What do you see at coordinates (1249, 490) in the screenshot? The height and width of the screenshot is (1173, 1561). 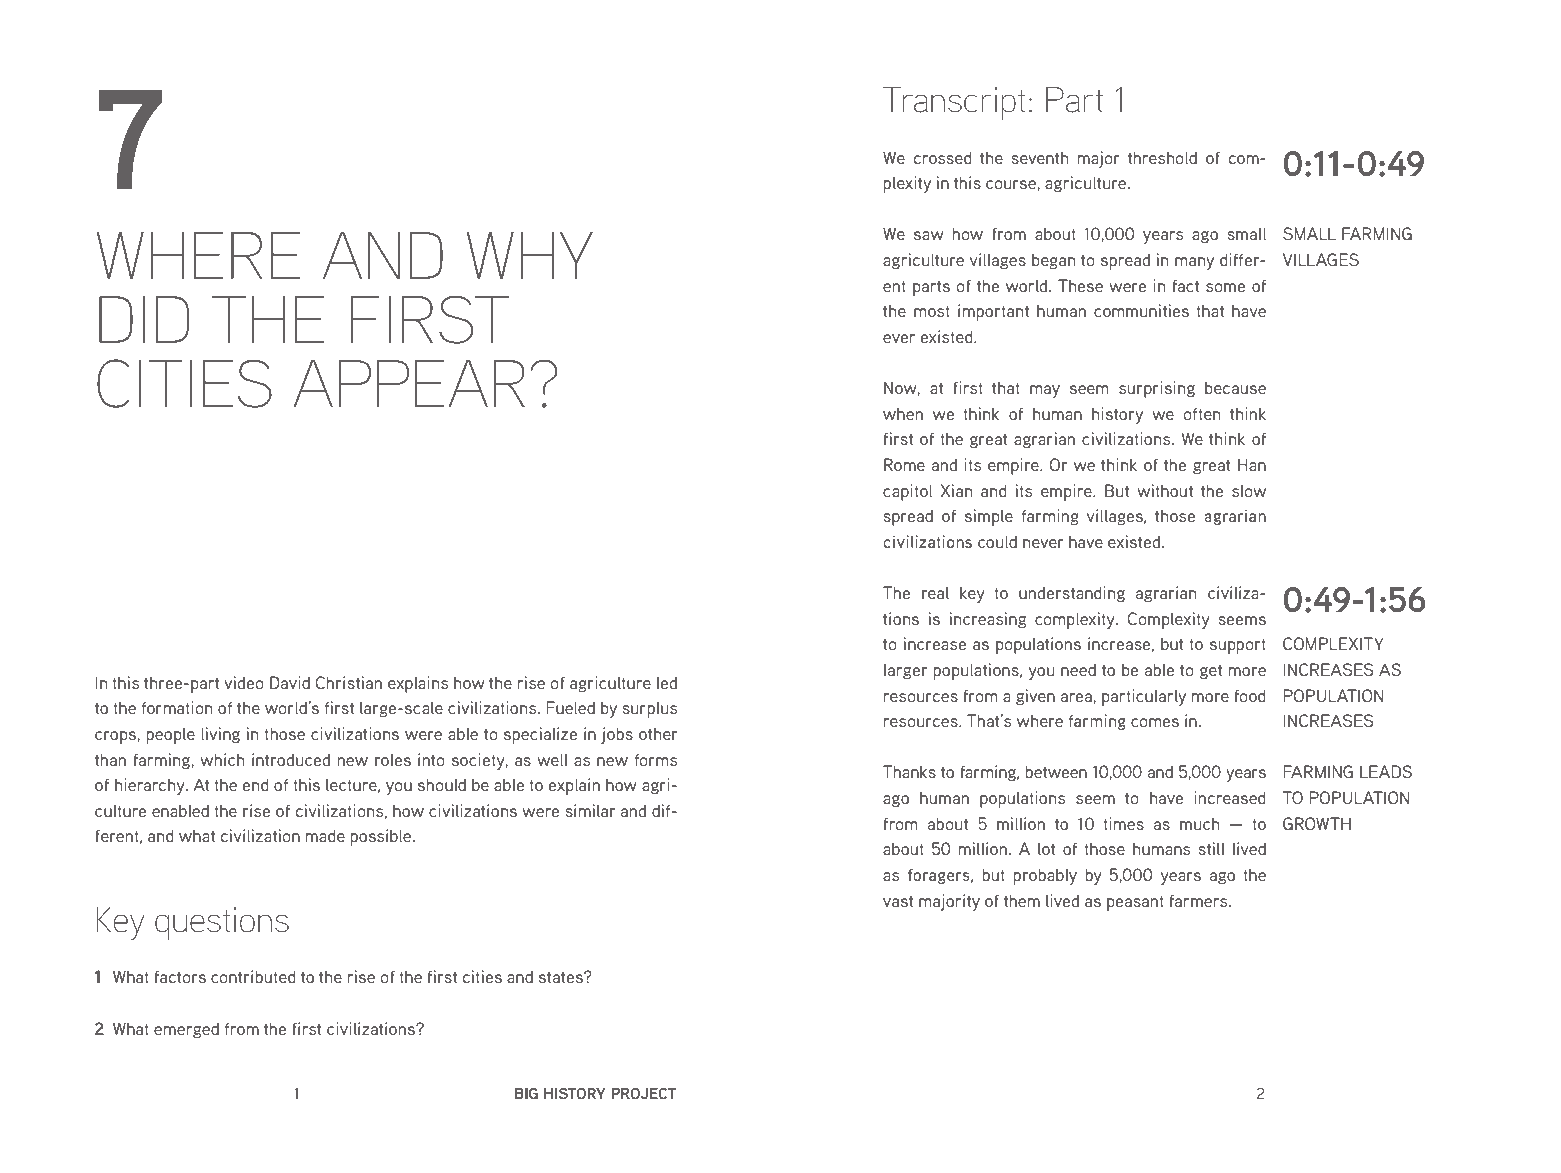 I see `slow` at bounding box center [1249, 490].
